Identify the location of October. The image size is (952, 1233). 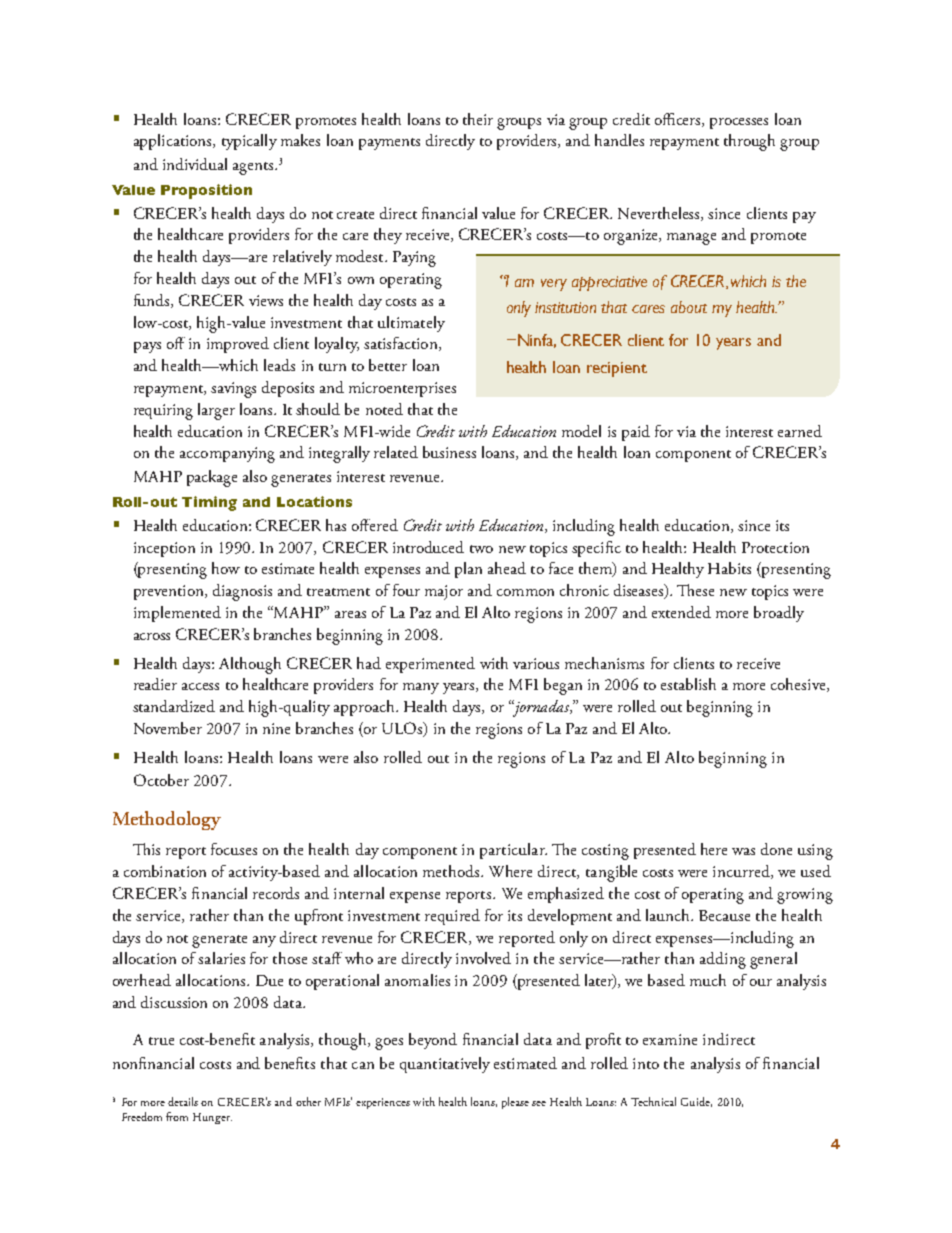
(161, 780).
